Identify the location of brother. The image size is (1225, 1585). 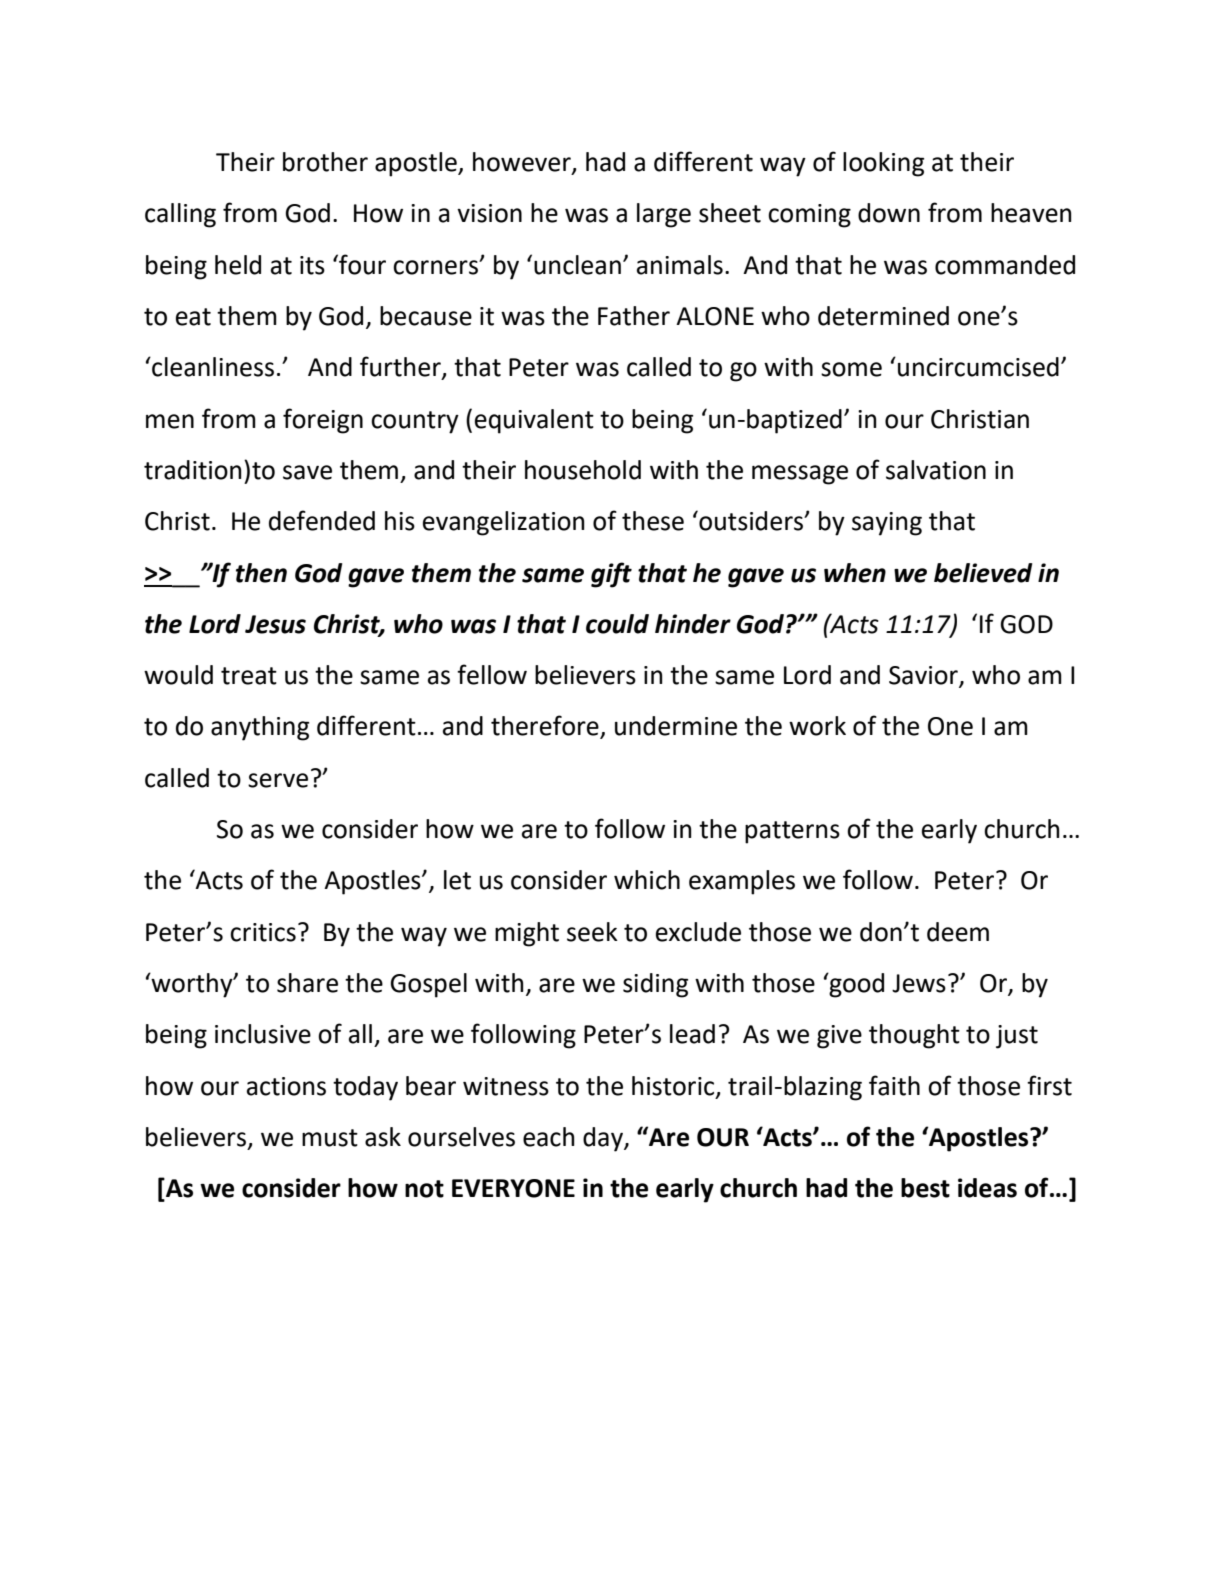
(325, 162).
